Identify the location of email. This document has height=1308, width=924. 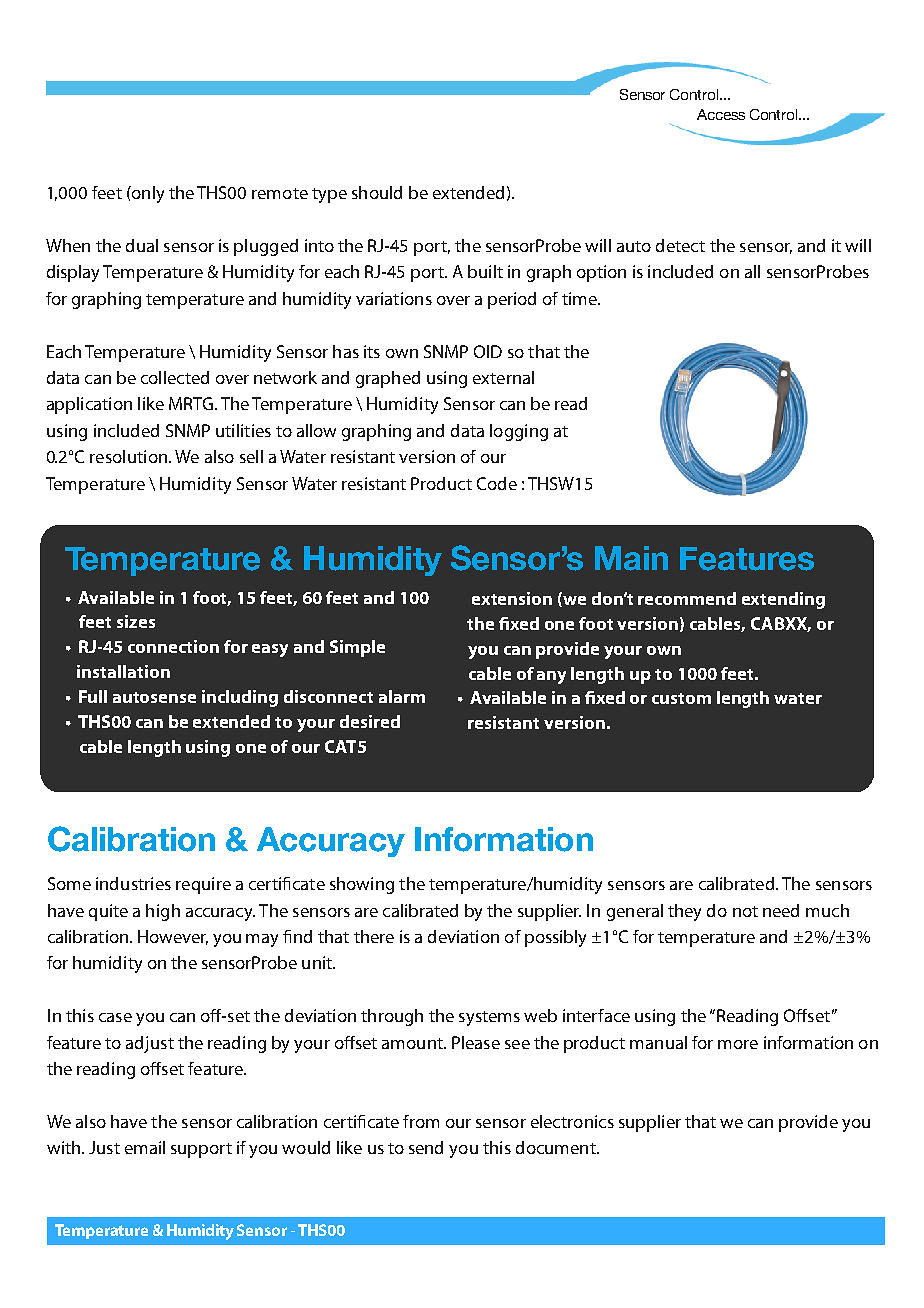
(145, 1147).
